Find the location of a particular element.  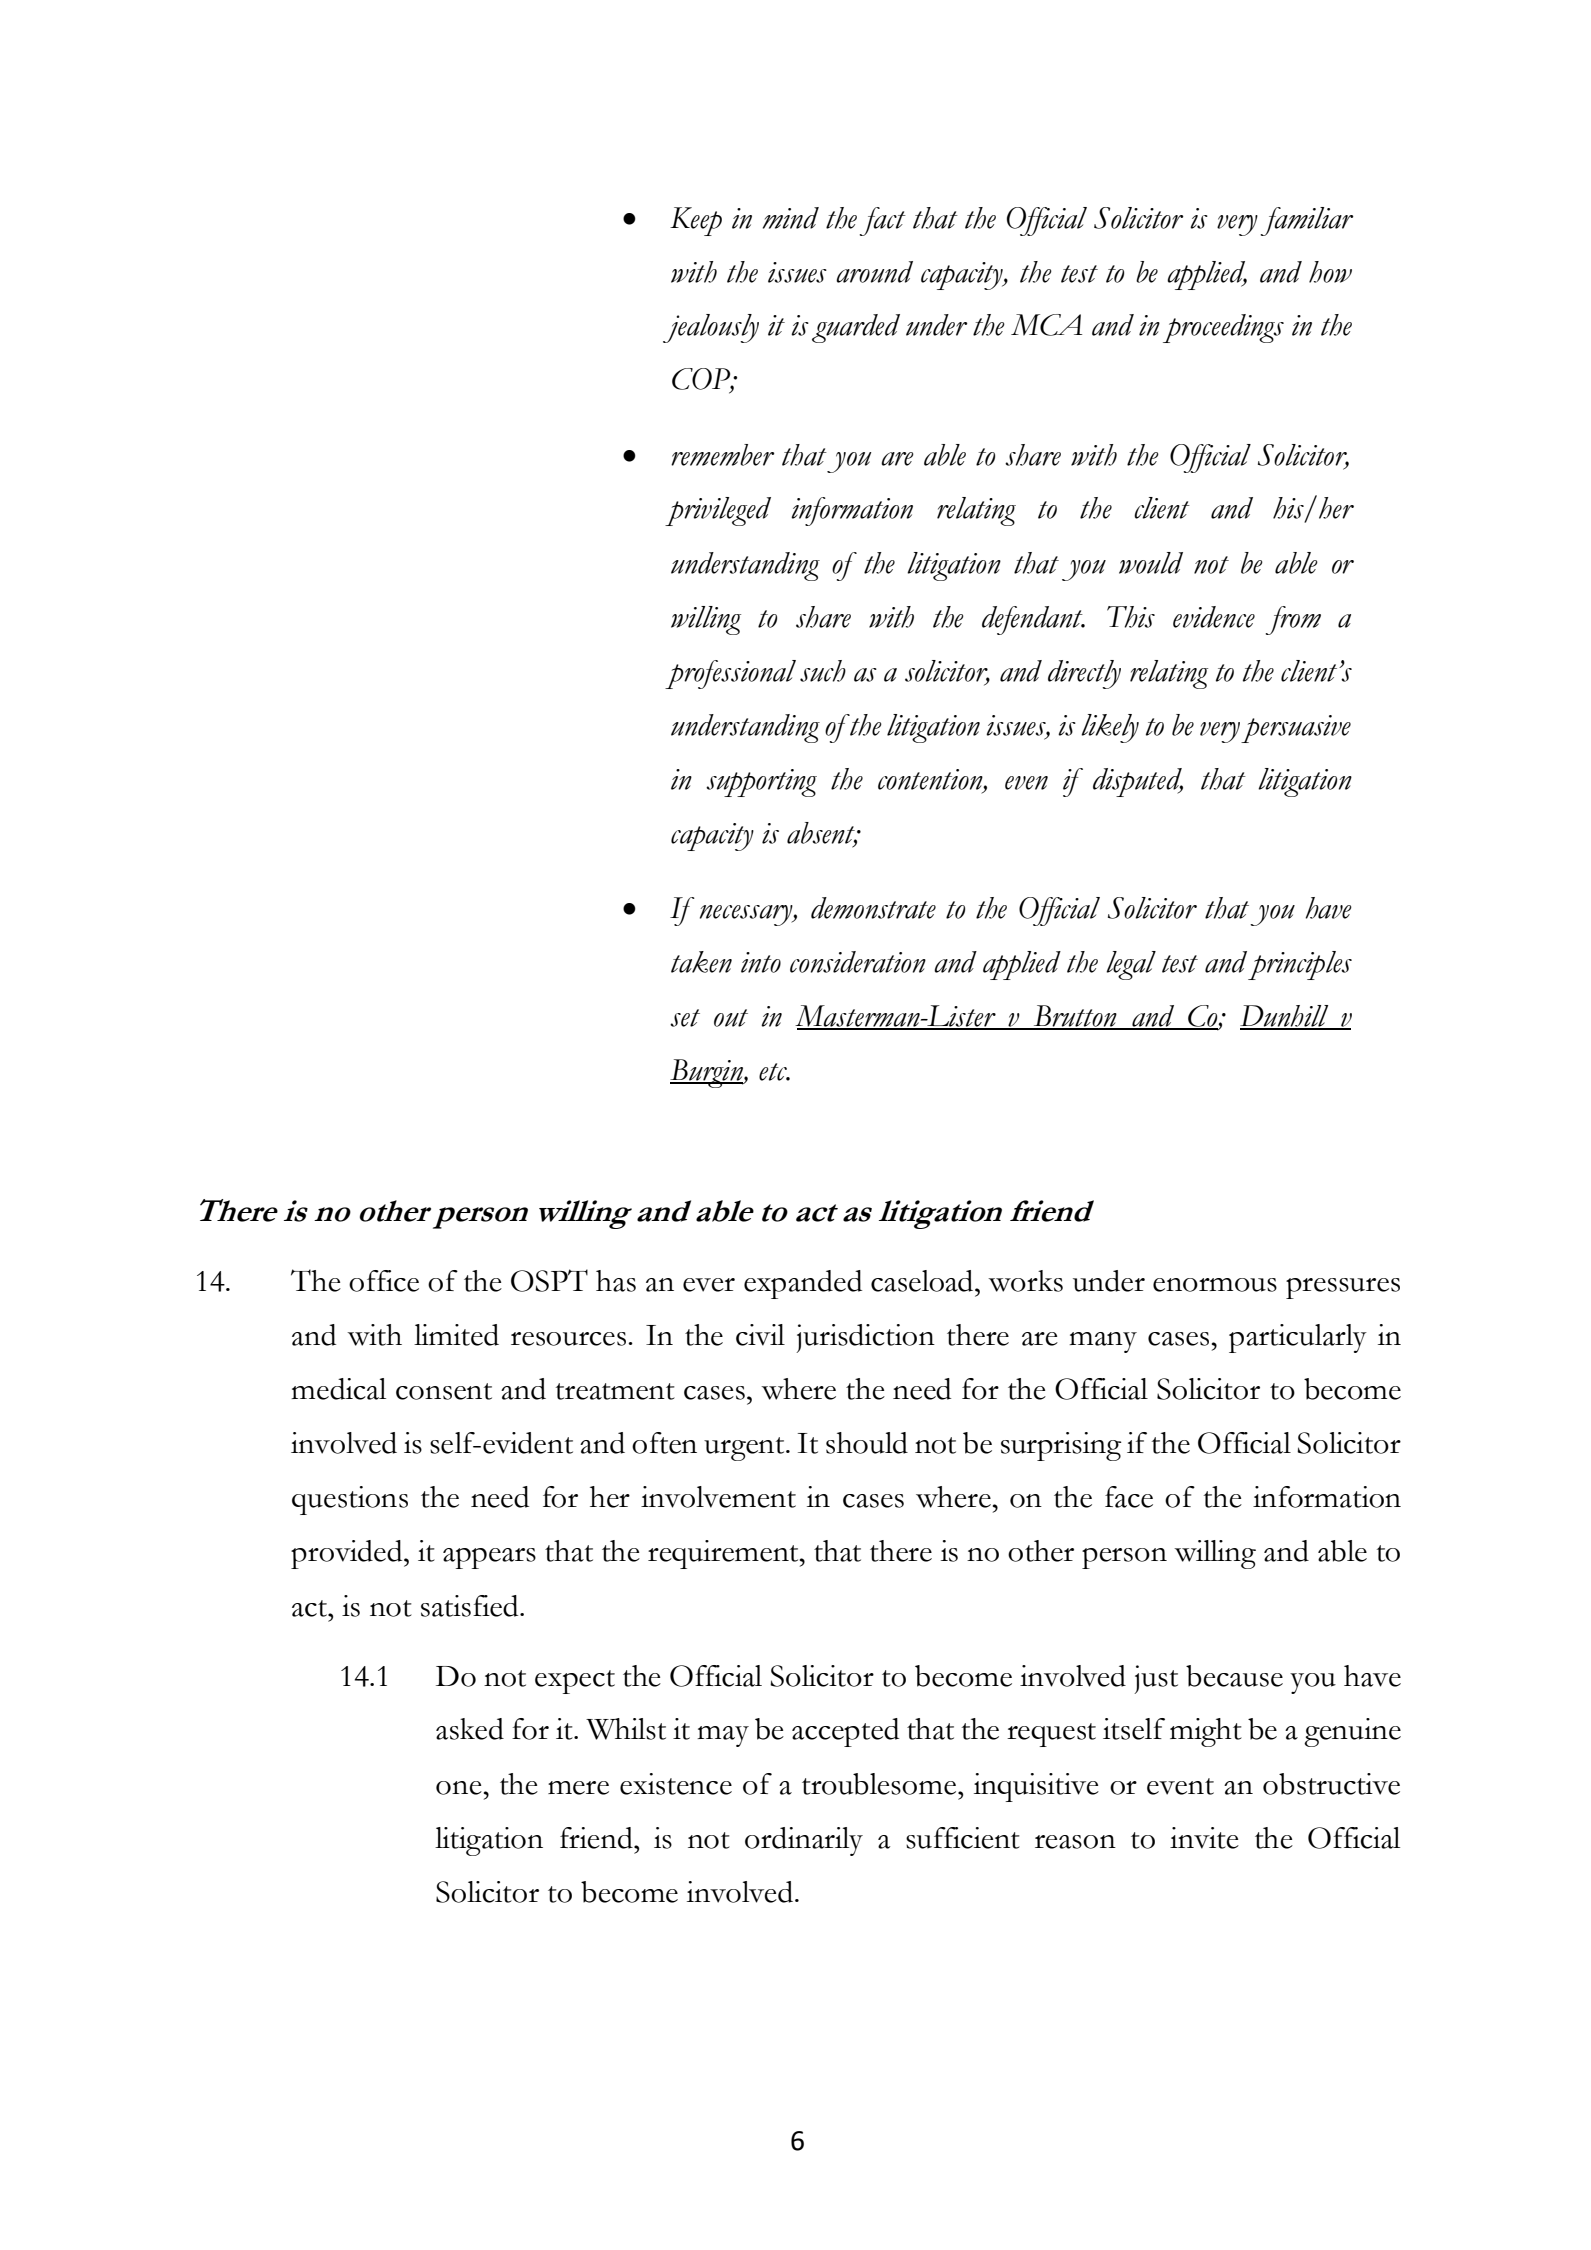

principles is located at coordinates (1300, 965).
